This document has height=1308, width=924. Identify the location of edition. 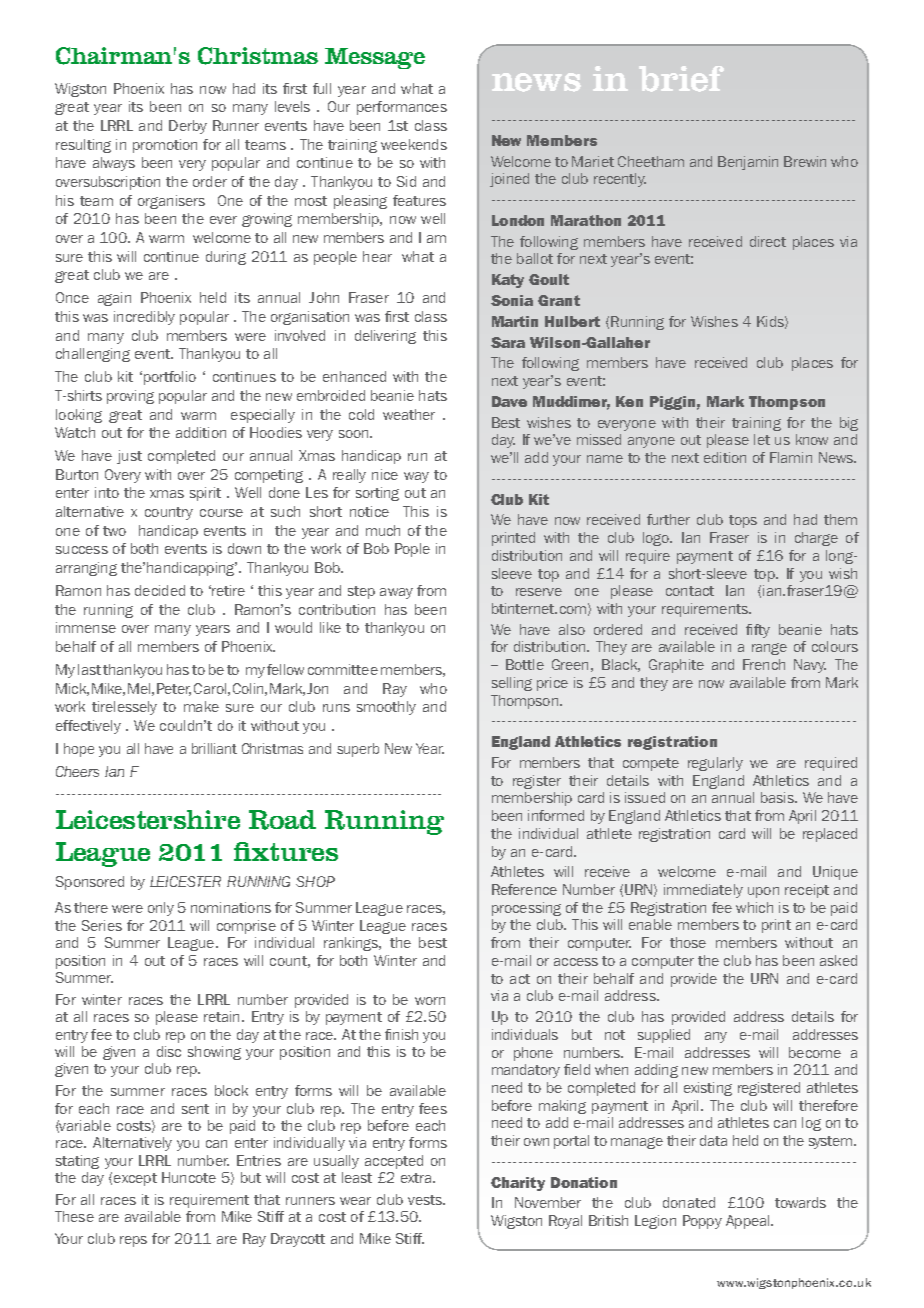
(725, 457).
